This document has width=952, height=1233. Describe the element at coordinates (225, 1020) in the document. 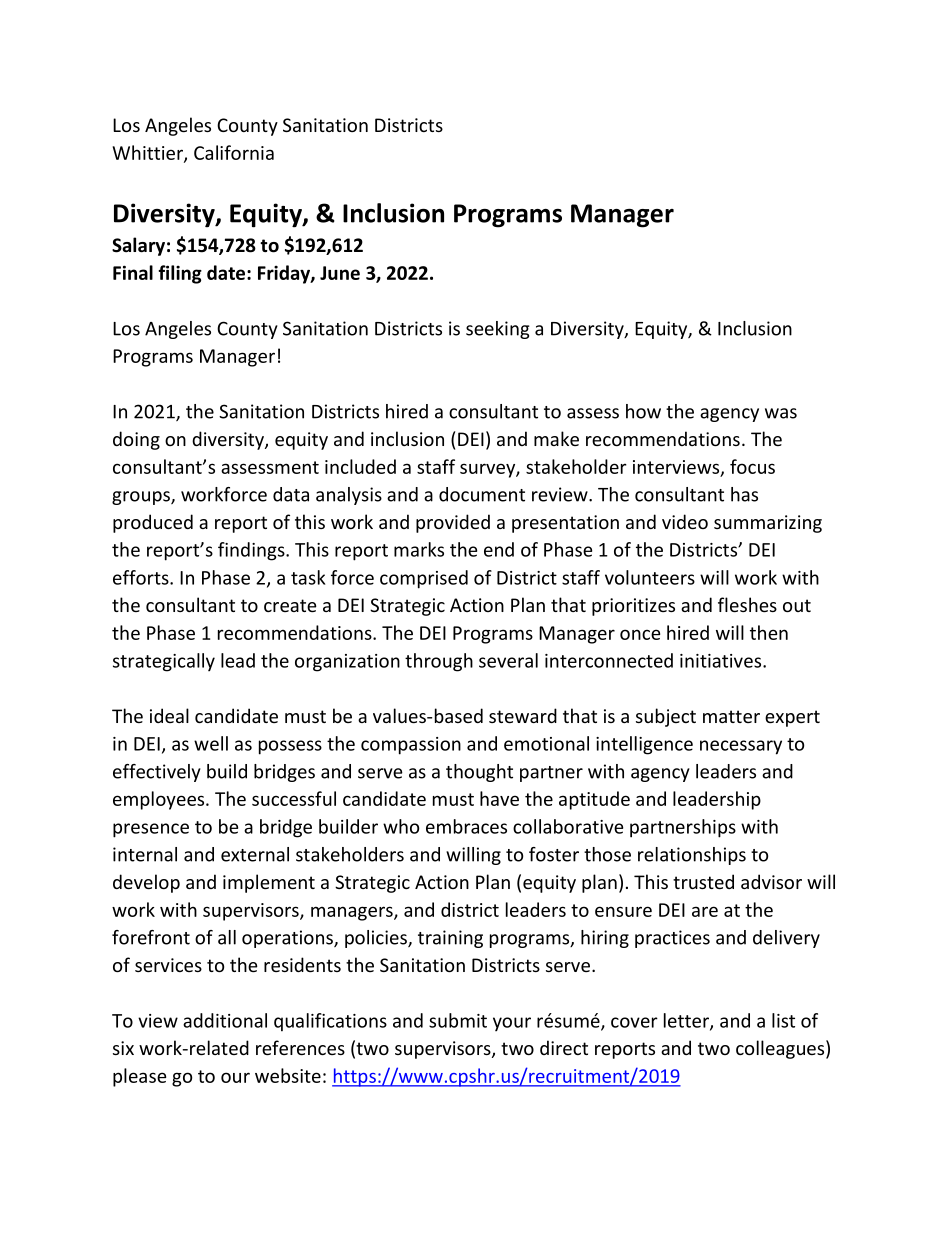

I see `additional` at that location.
